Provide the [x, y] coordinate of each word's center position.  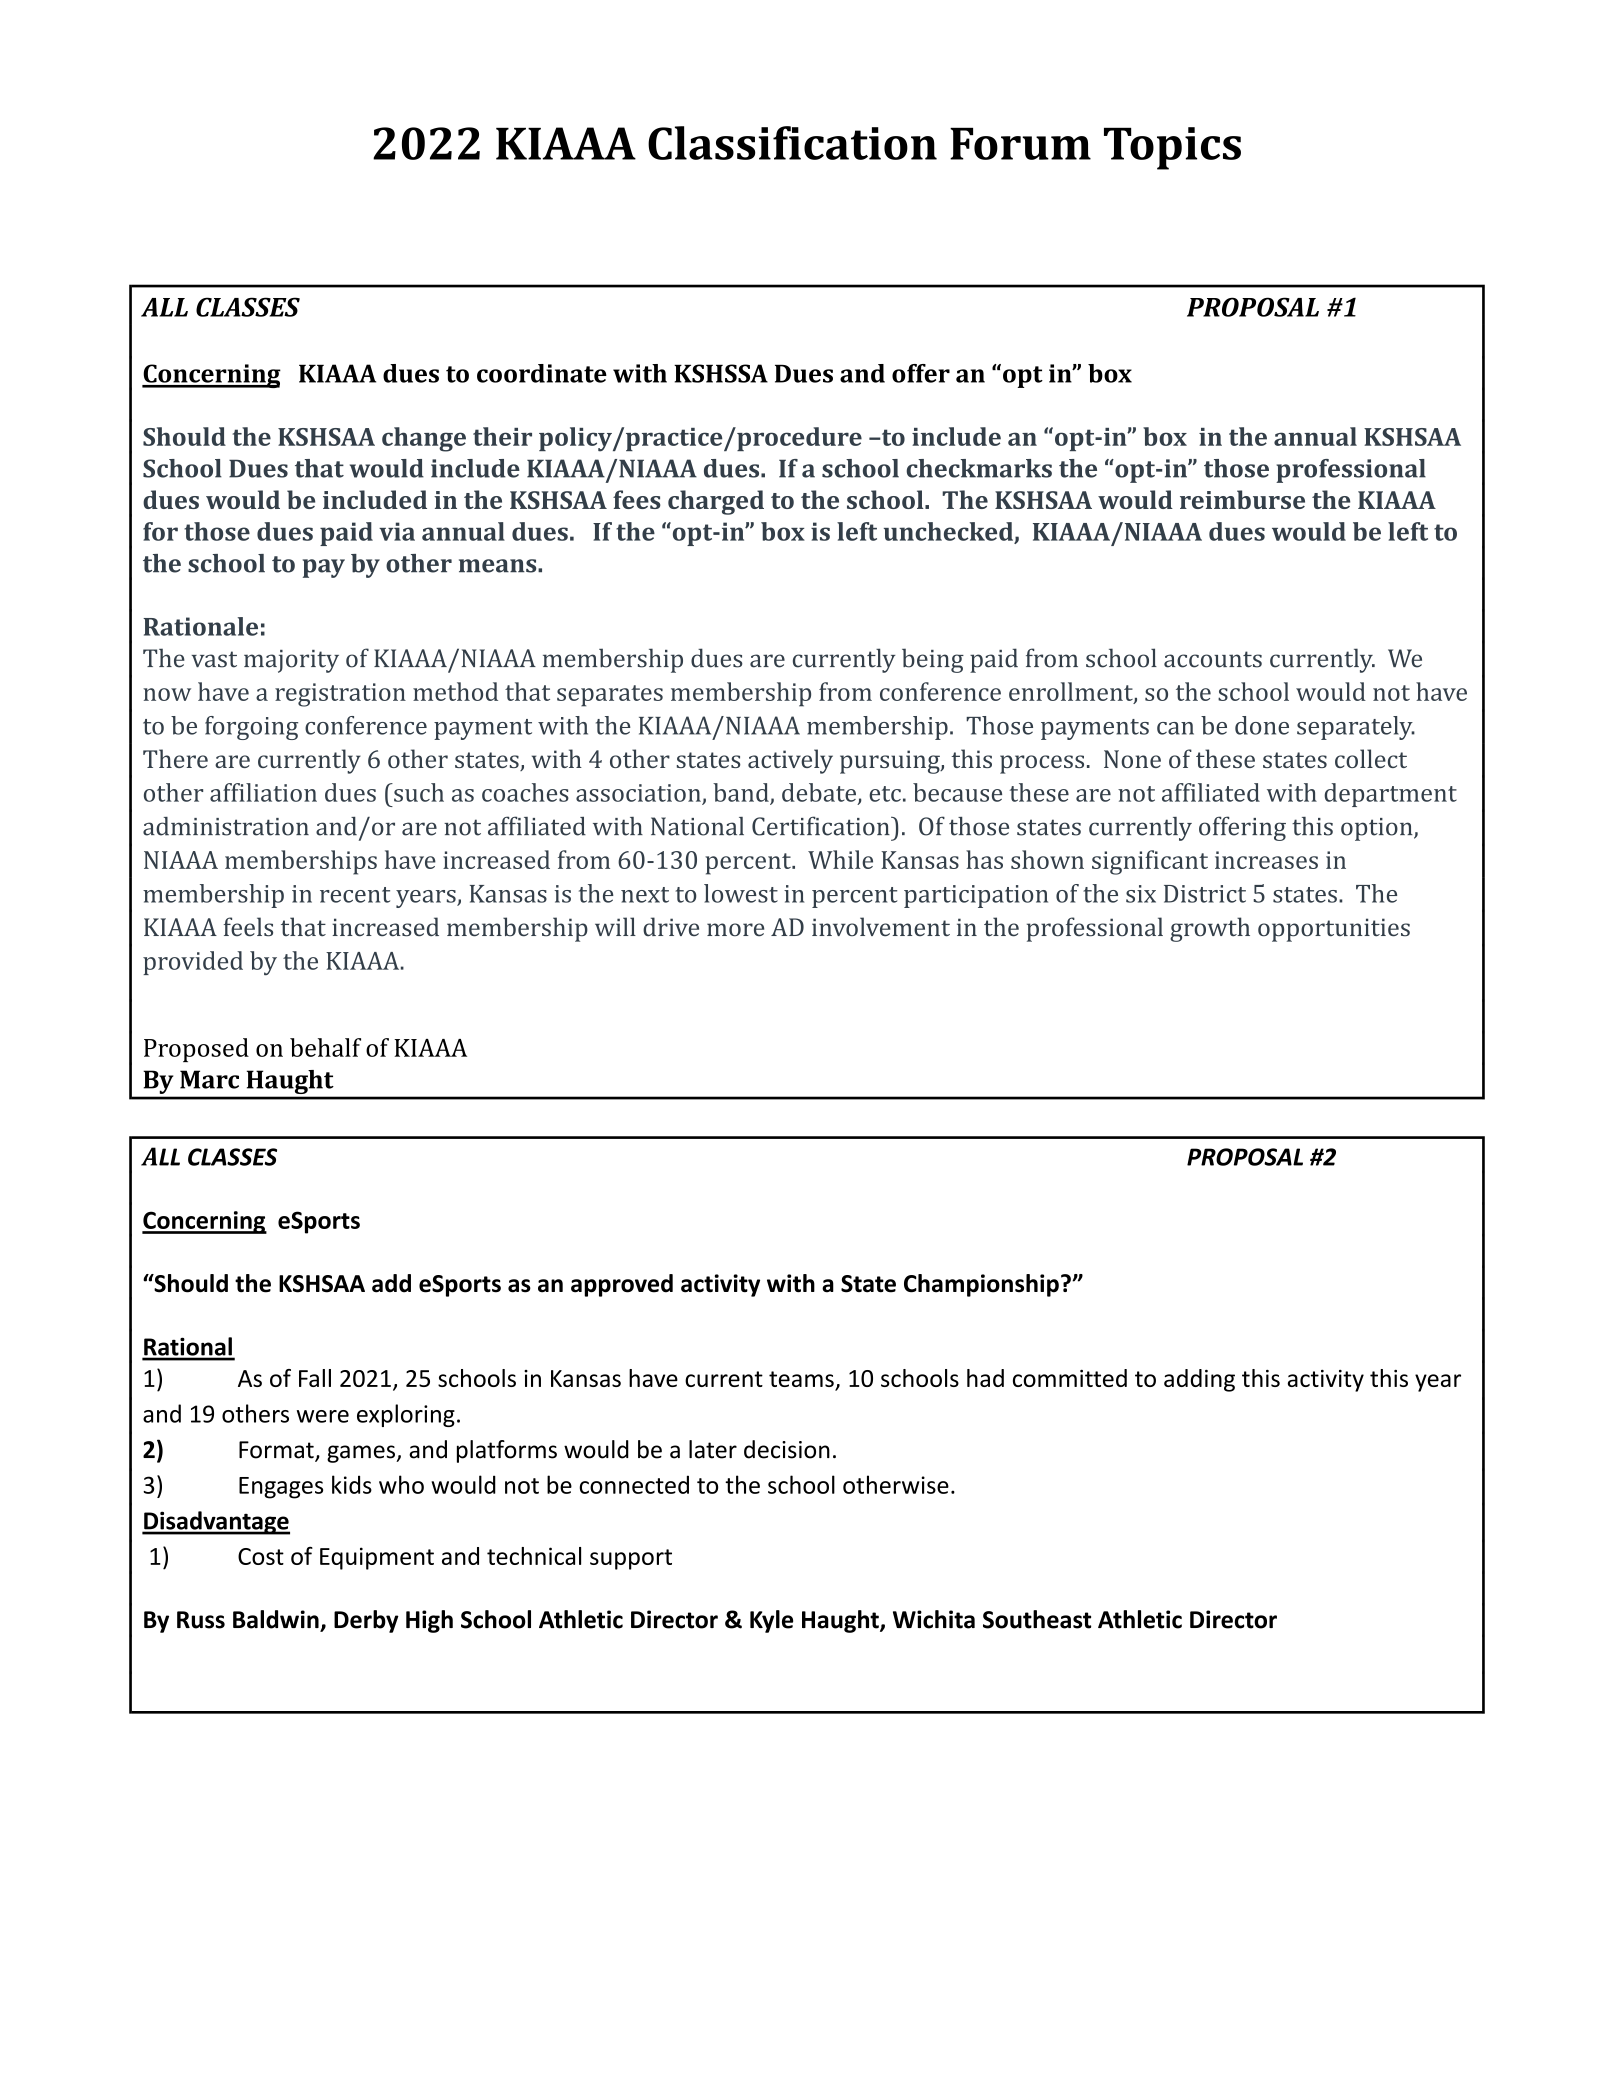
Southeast [1037, 1619]
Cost [261, 1556]
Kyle [771, 1621]
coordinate [542, 373]
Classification [792, 143]
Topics [1172, 148]
